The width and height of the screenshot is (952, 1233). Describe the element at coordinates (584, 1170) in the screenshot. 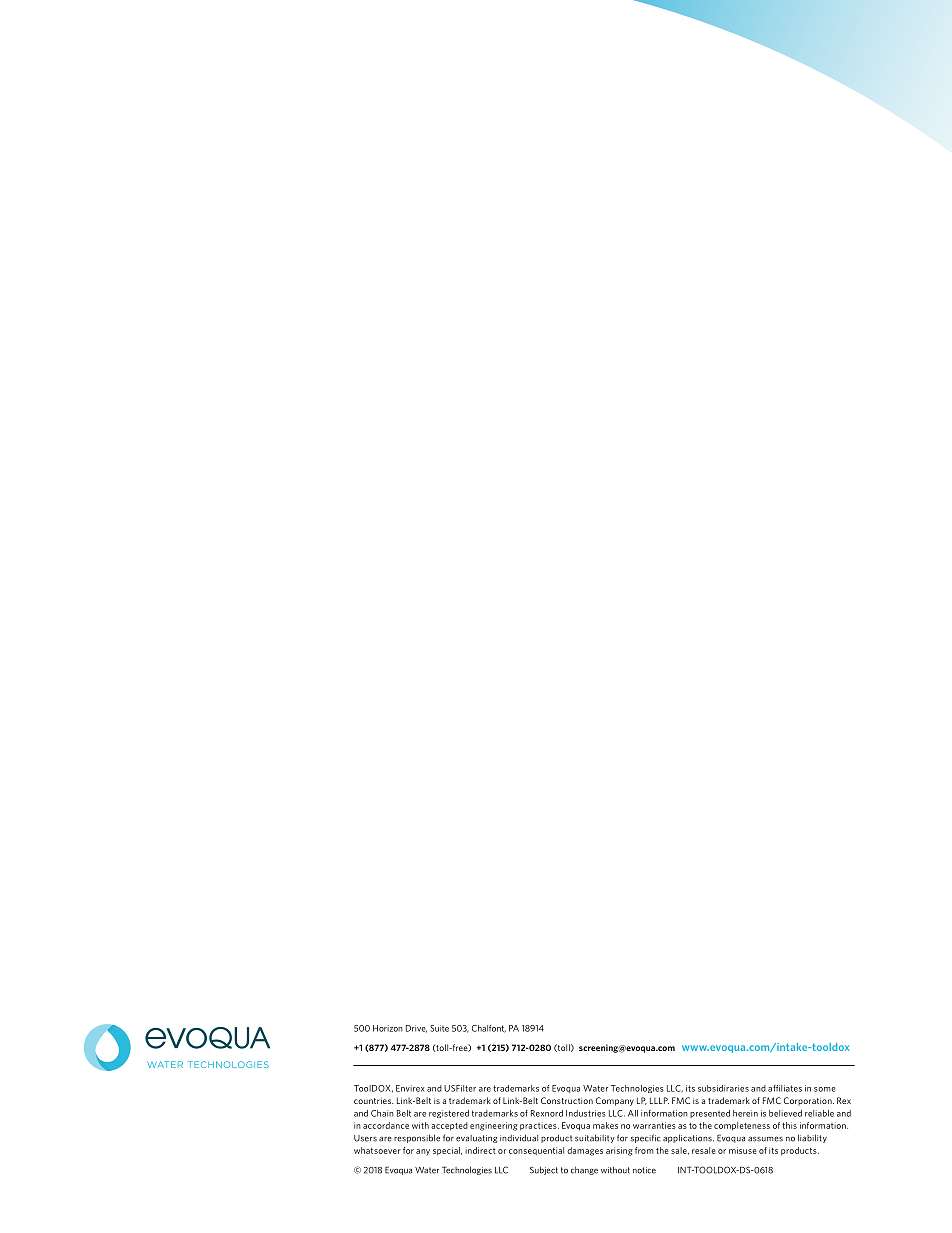

I see `change` at that location.
